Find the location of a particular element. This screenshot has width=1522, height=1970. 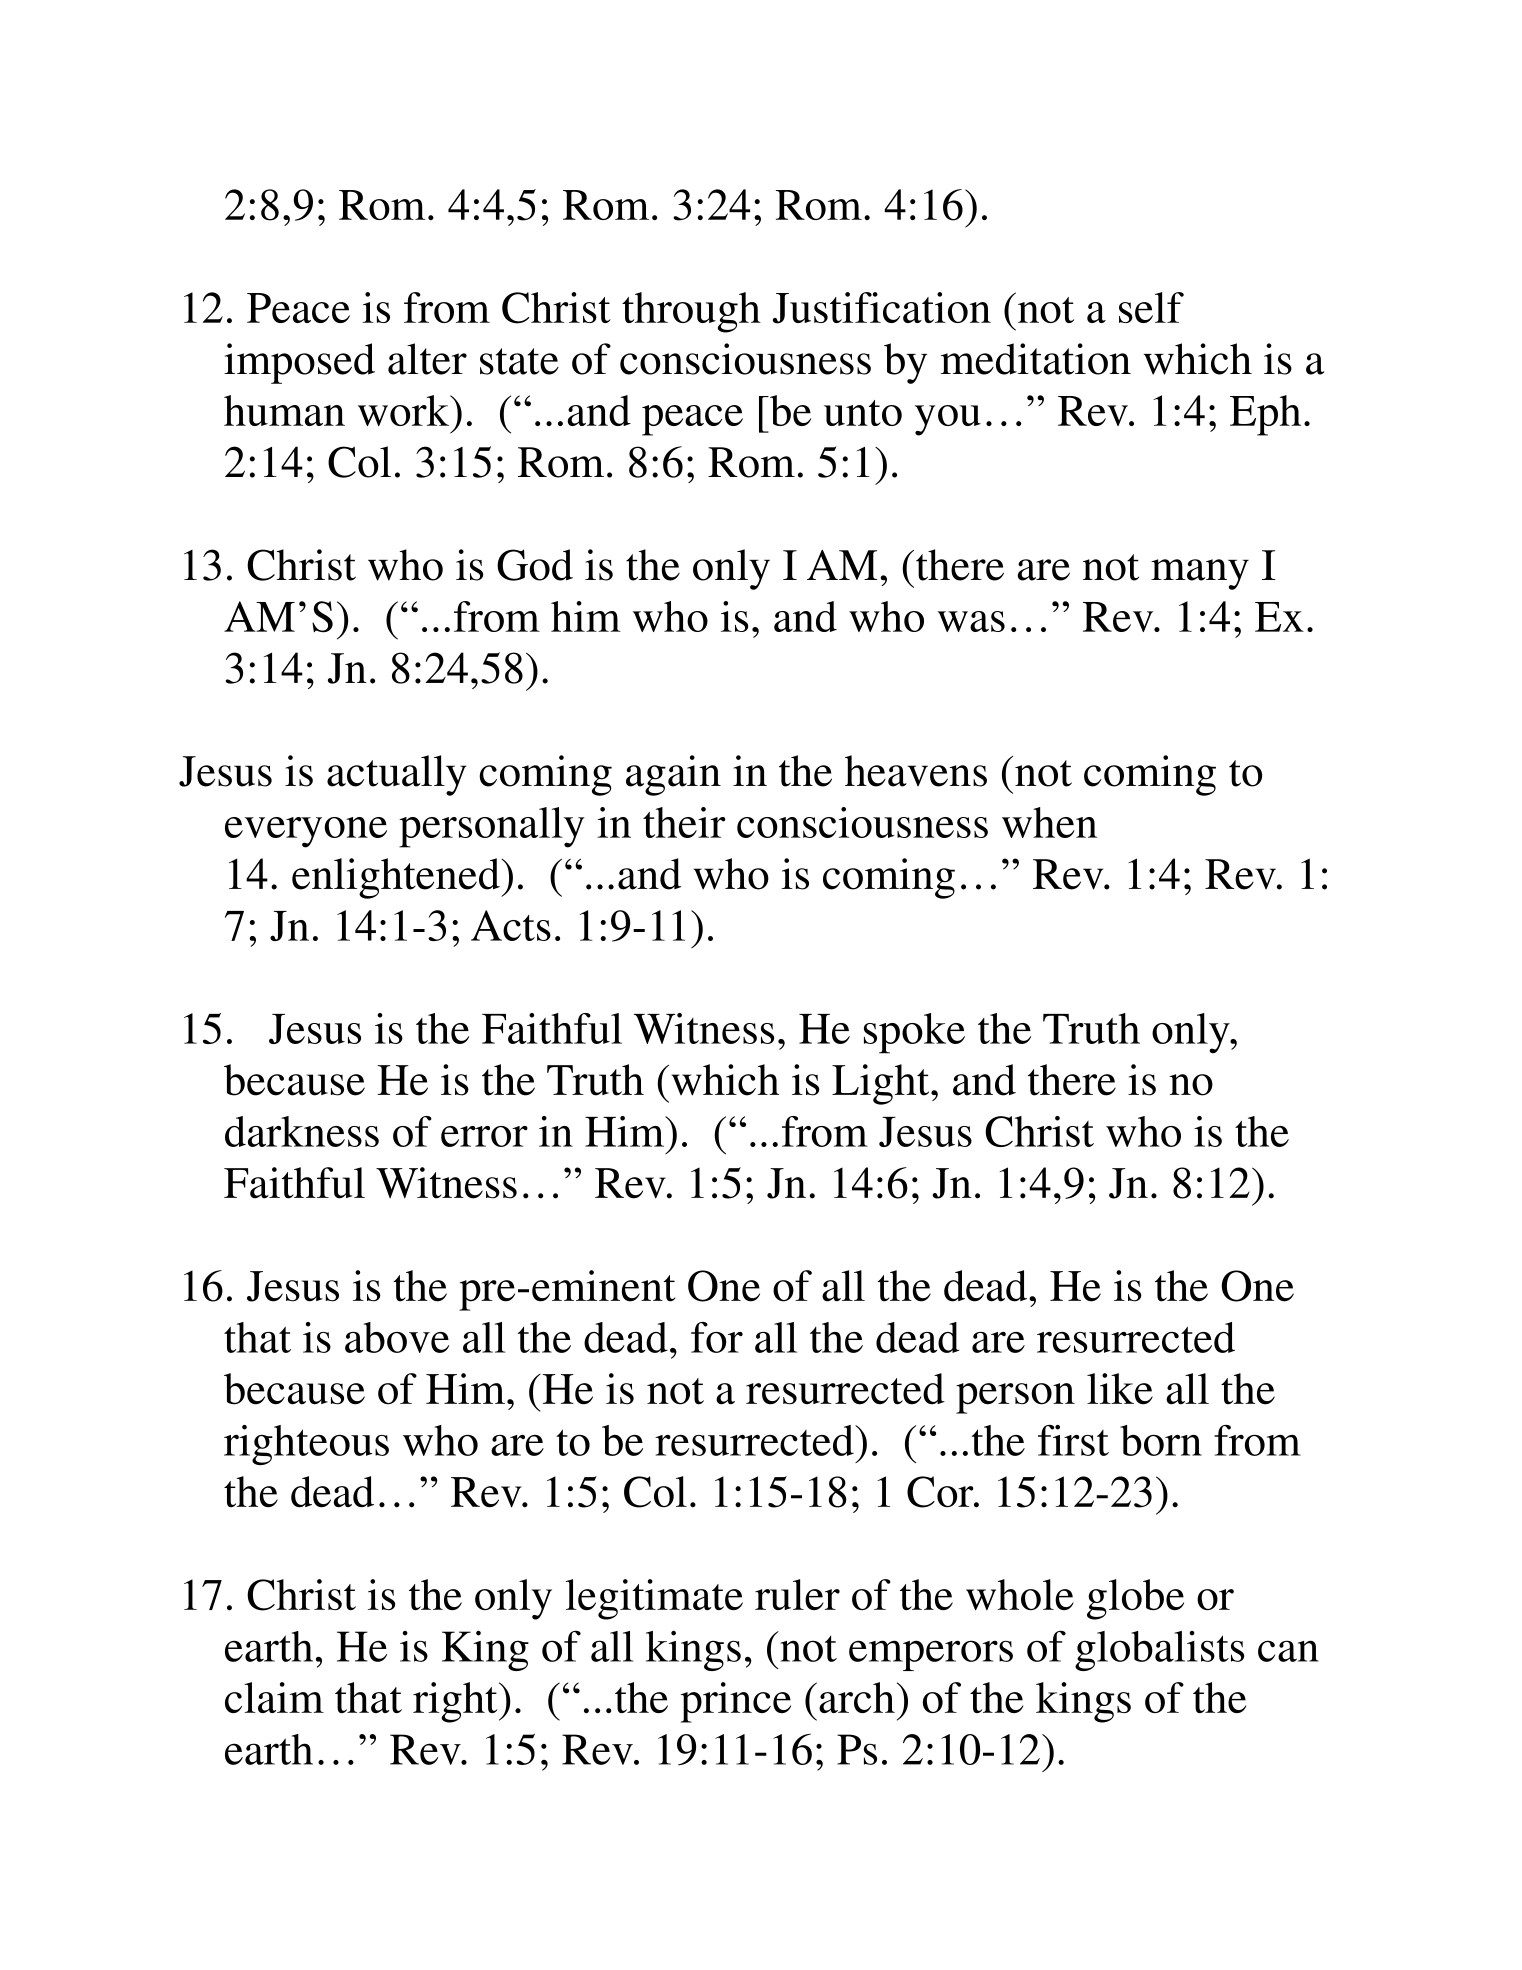

claim is located at coordinates (274, 1697).
